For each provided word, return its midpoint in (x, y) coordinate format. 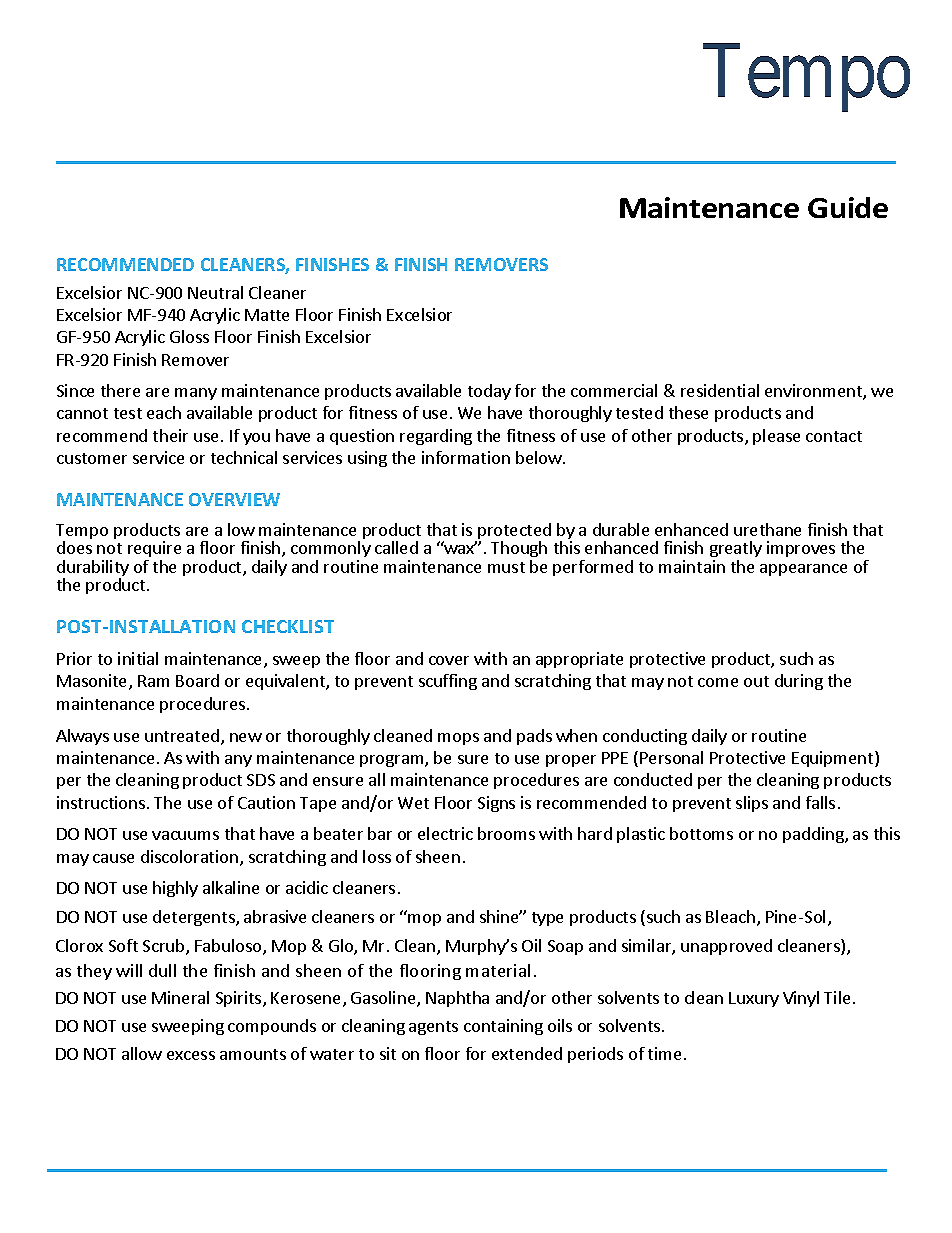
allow (142, 1053)
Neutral (215, 292)
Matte (267, 315)
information (466, 457)
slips (752, 804)
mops (458, 739)
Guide (848, 207)
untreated (182, 735)
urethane (767, 529)
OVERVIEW (234, 499)
